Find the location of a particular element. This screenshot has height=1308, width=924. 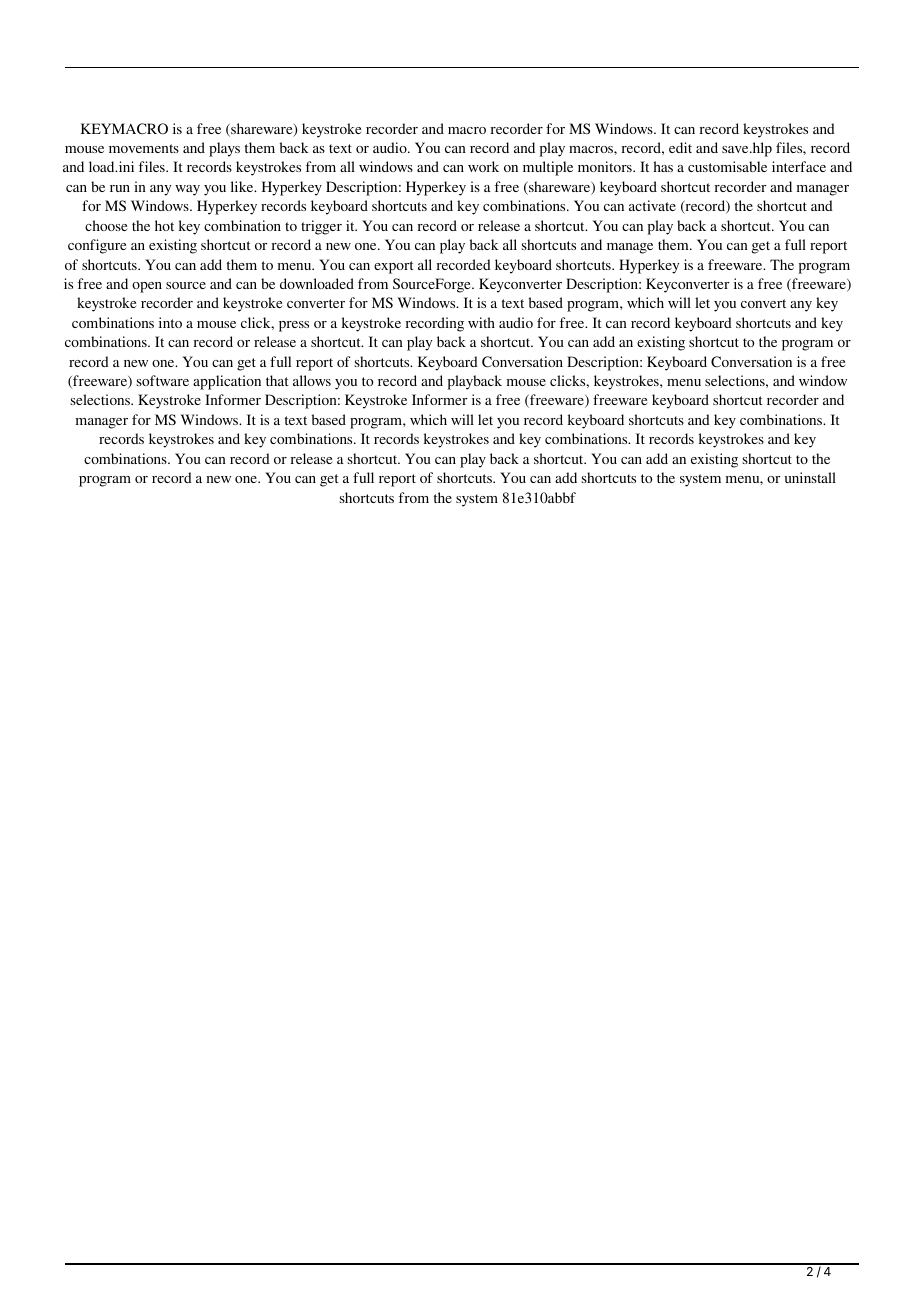

application is located at coordinates (227, 382).
